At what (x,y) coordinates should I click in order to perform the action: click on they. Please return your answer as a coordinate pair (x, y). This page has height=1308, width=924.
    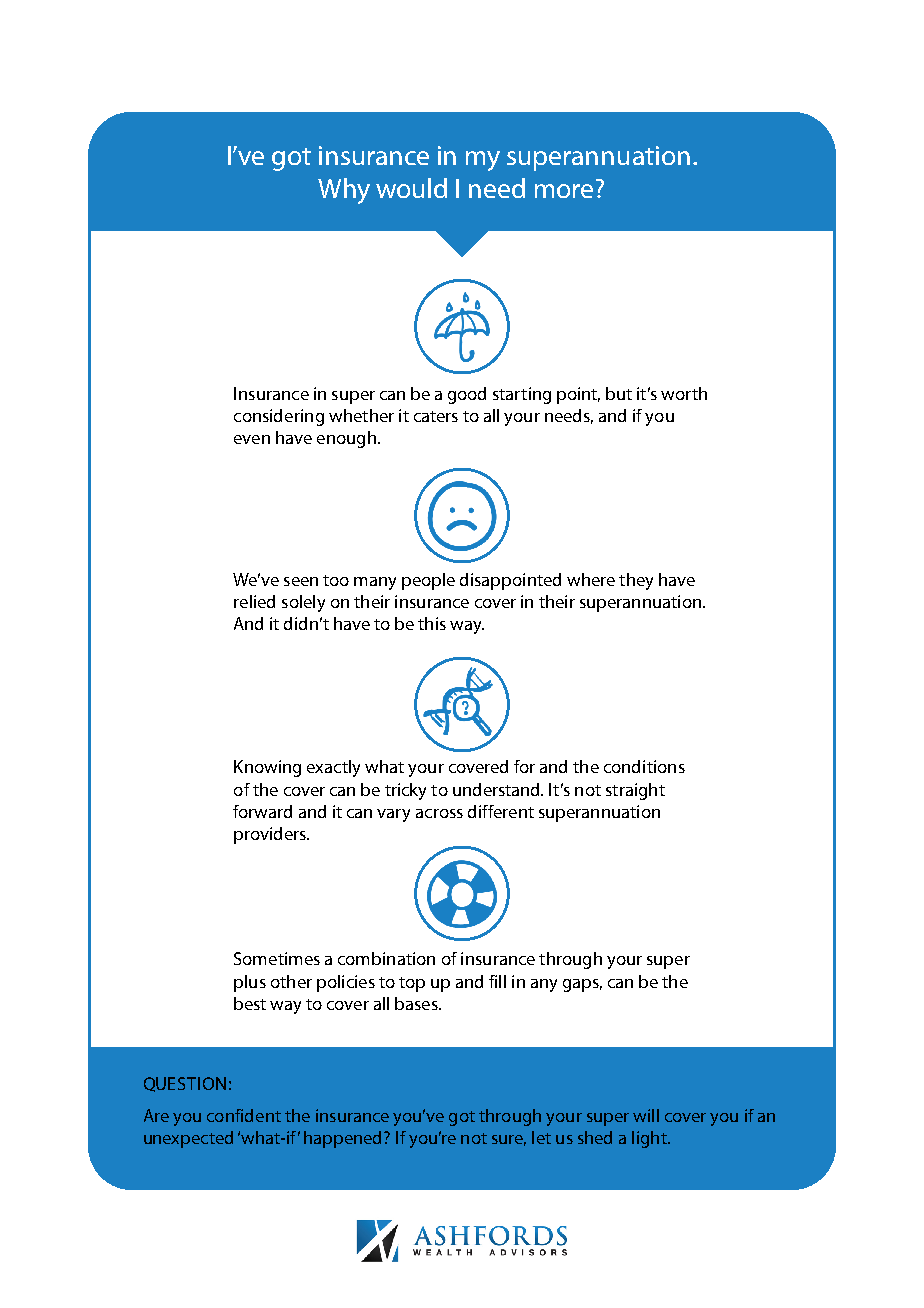
    Looking at the image, I should click on (636, 581).
